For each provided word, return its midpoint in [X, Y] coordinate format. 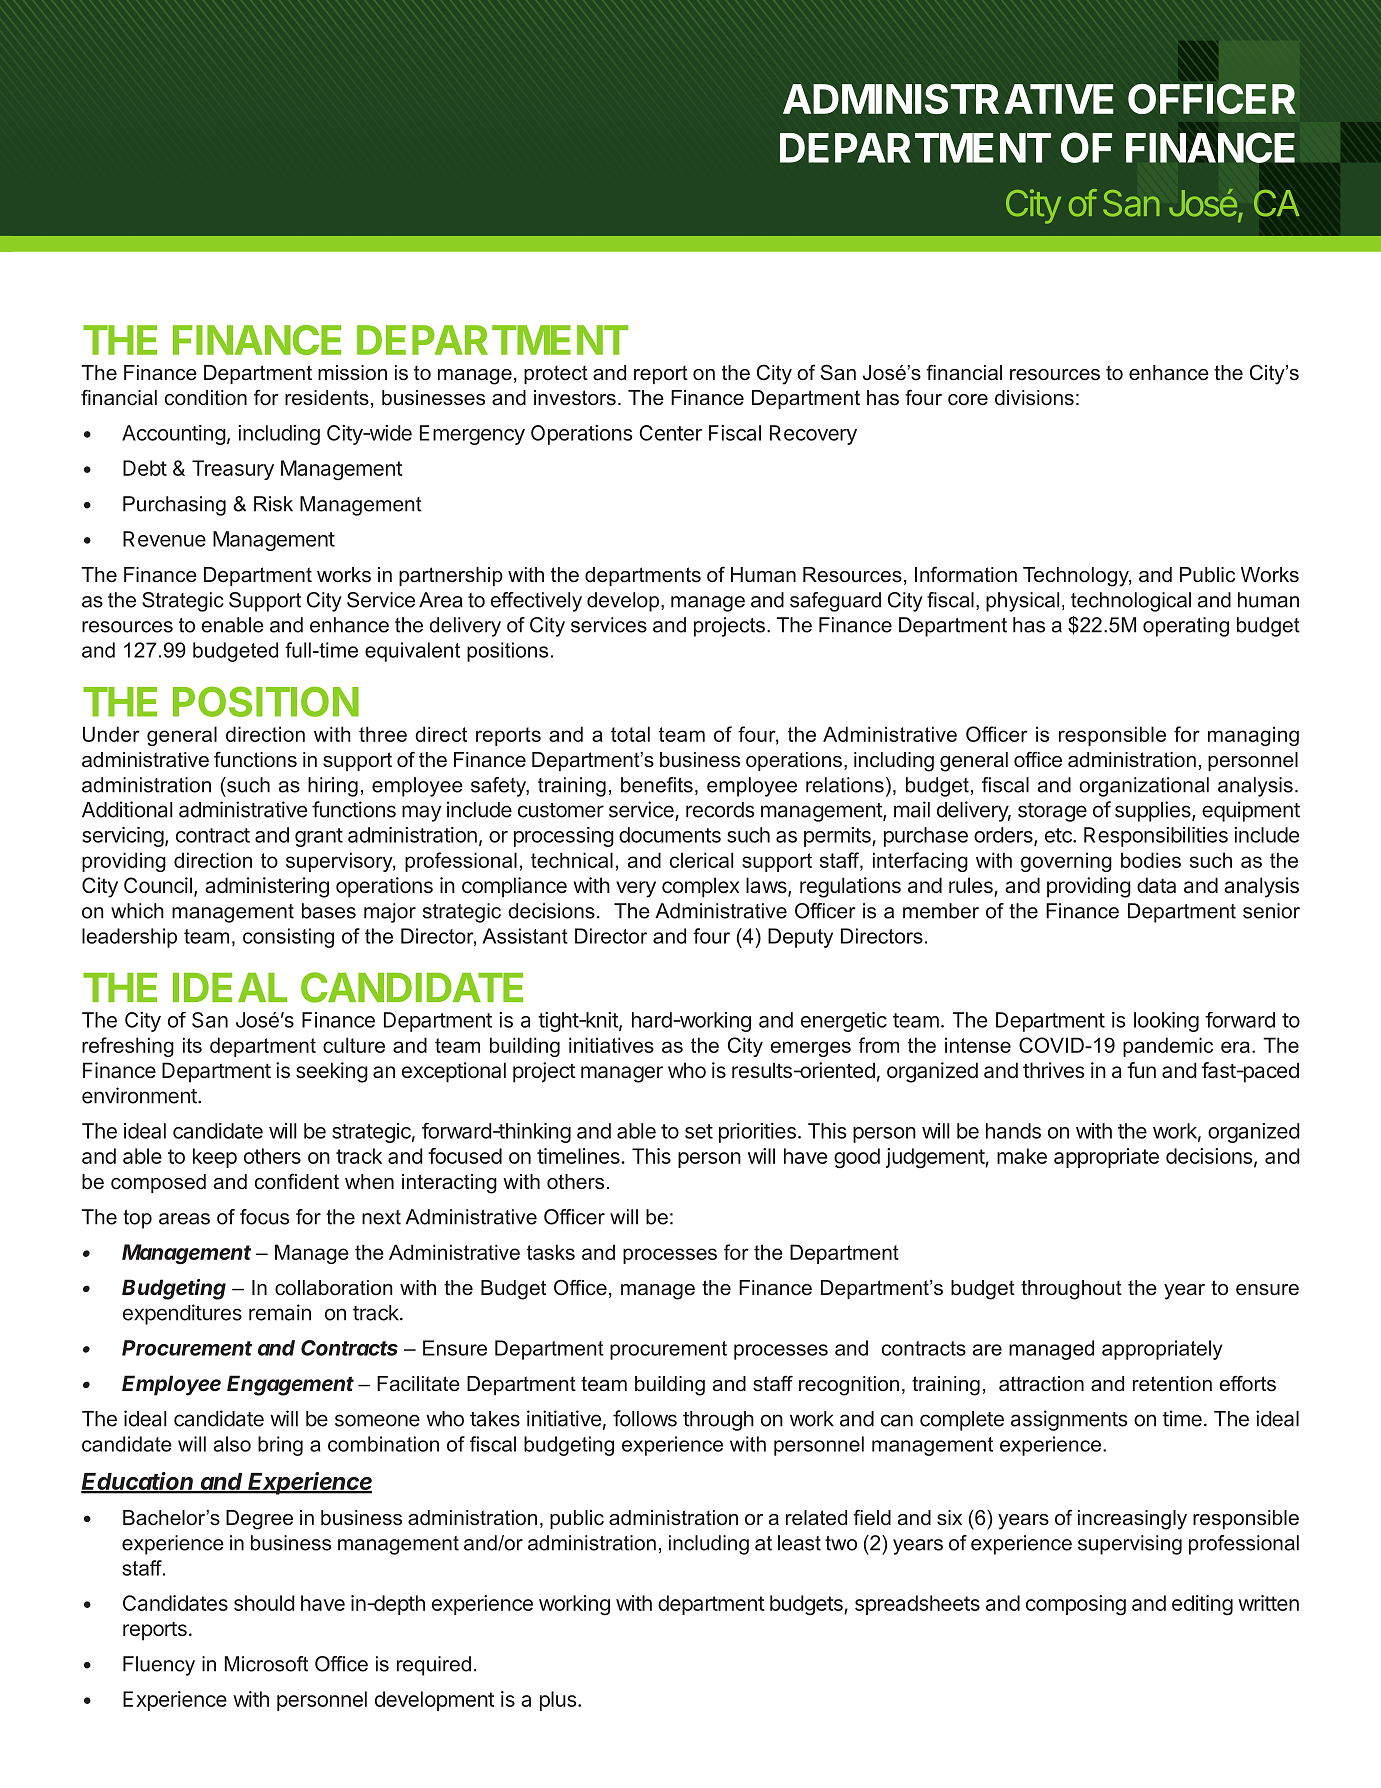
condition [206, 398]
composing [1076, 1605]
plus [558, 1701]
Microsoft [266, 1664]
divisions [1034, 398]
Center [670, 433]
